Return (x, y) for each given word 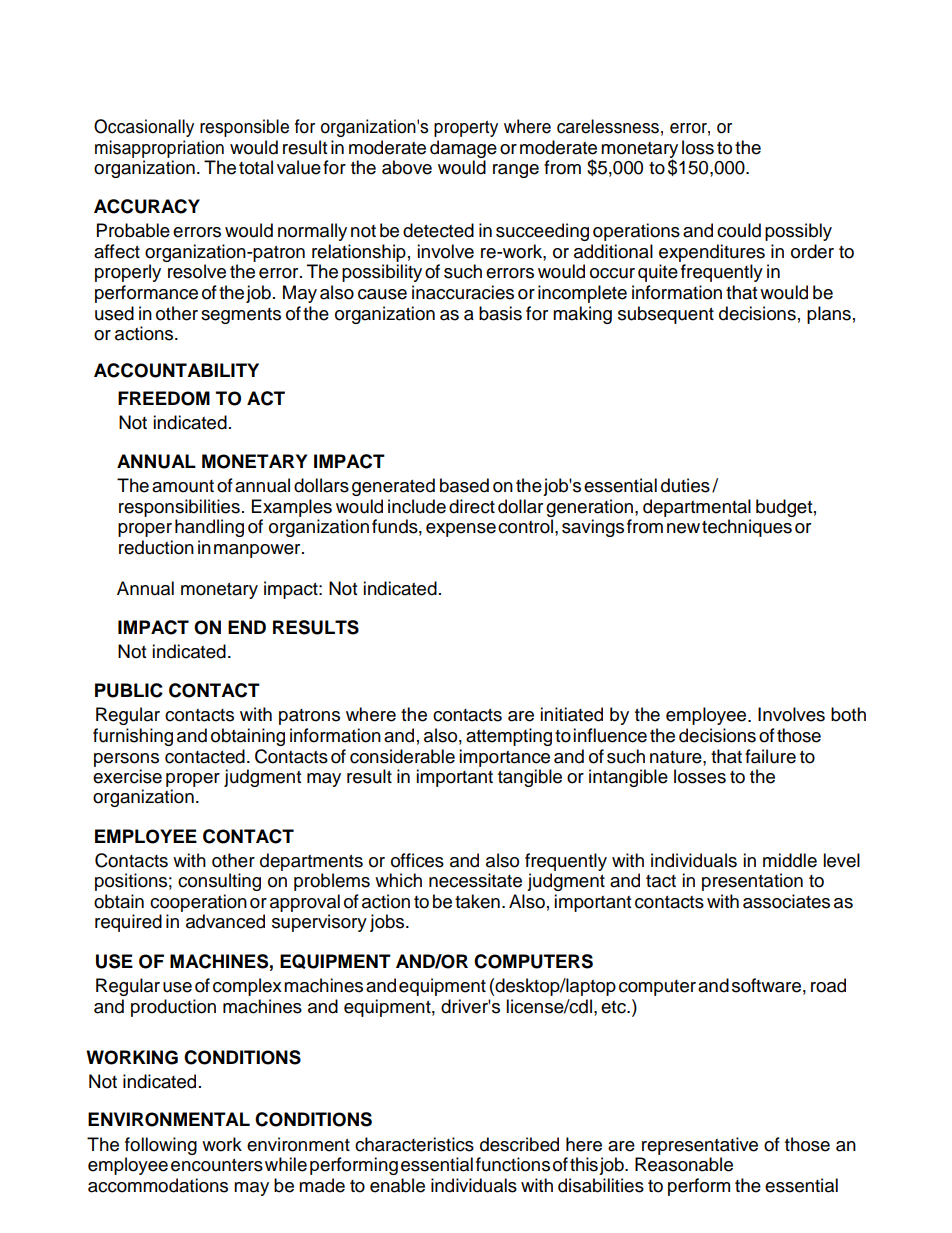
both (848, 714)
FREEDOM (164, 398)
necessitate (475, 880)
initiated (571, 714)
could (739, 230)
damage (463, 149)
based (464, 485)
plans (829, 315)
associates (786, 901)
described (519, 1144)
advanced (225, 921)
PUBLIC (129, 690)
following (161, 1147)
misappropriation (159, 149)
